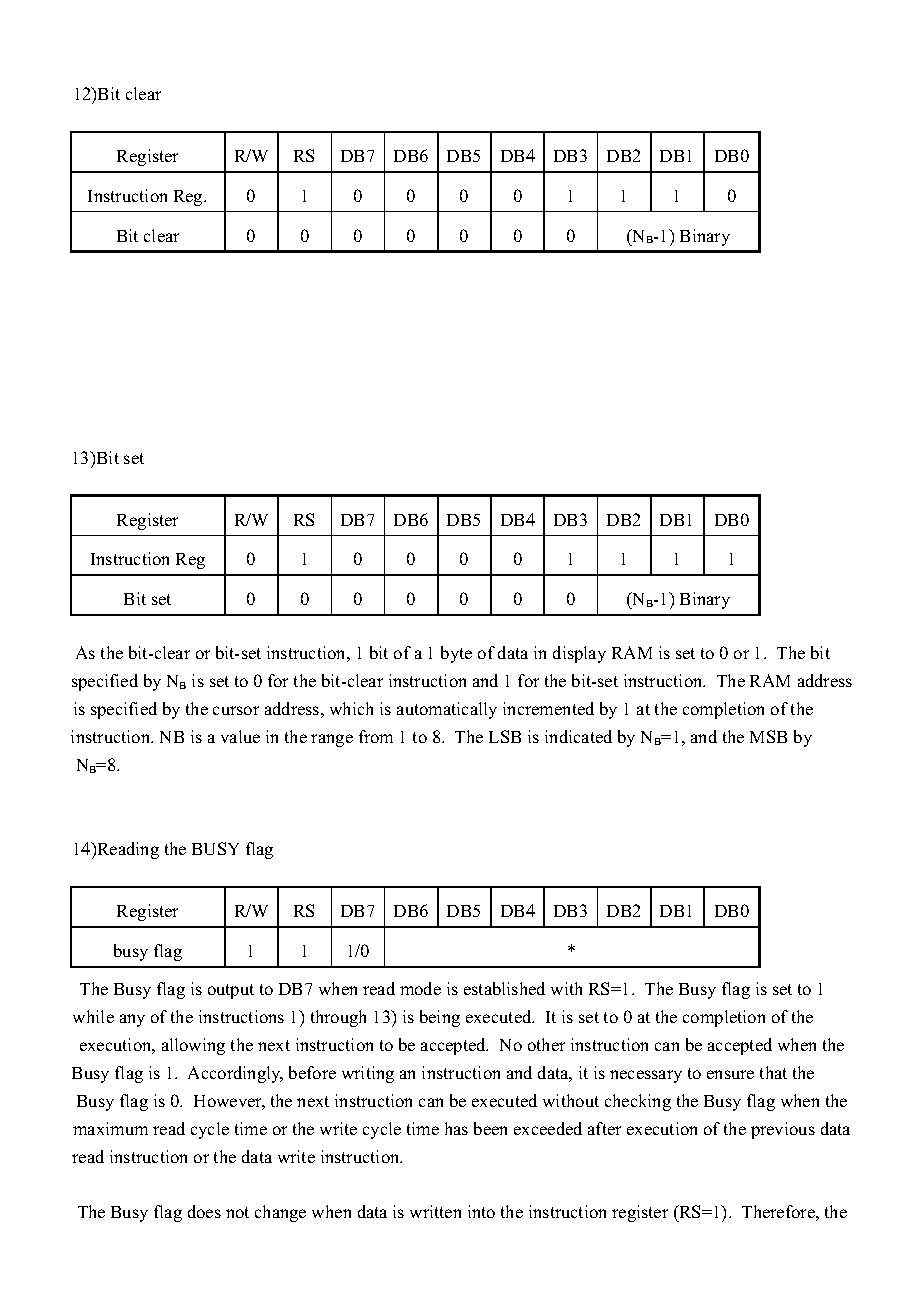 Image resolution: width=924 pixels, height=1308 pixels. What do you see at coordinates (420, 988) in the document?
I see `mode` at bounding box center [420, 988].
